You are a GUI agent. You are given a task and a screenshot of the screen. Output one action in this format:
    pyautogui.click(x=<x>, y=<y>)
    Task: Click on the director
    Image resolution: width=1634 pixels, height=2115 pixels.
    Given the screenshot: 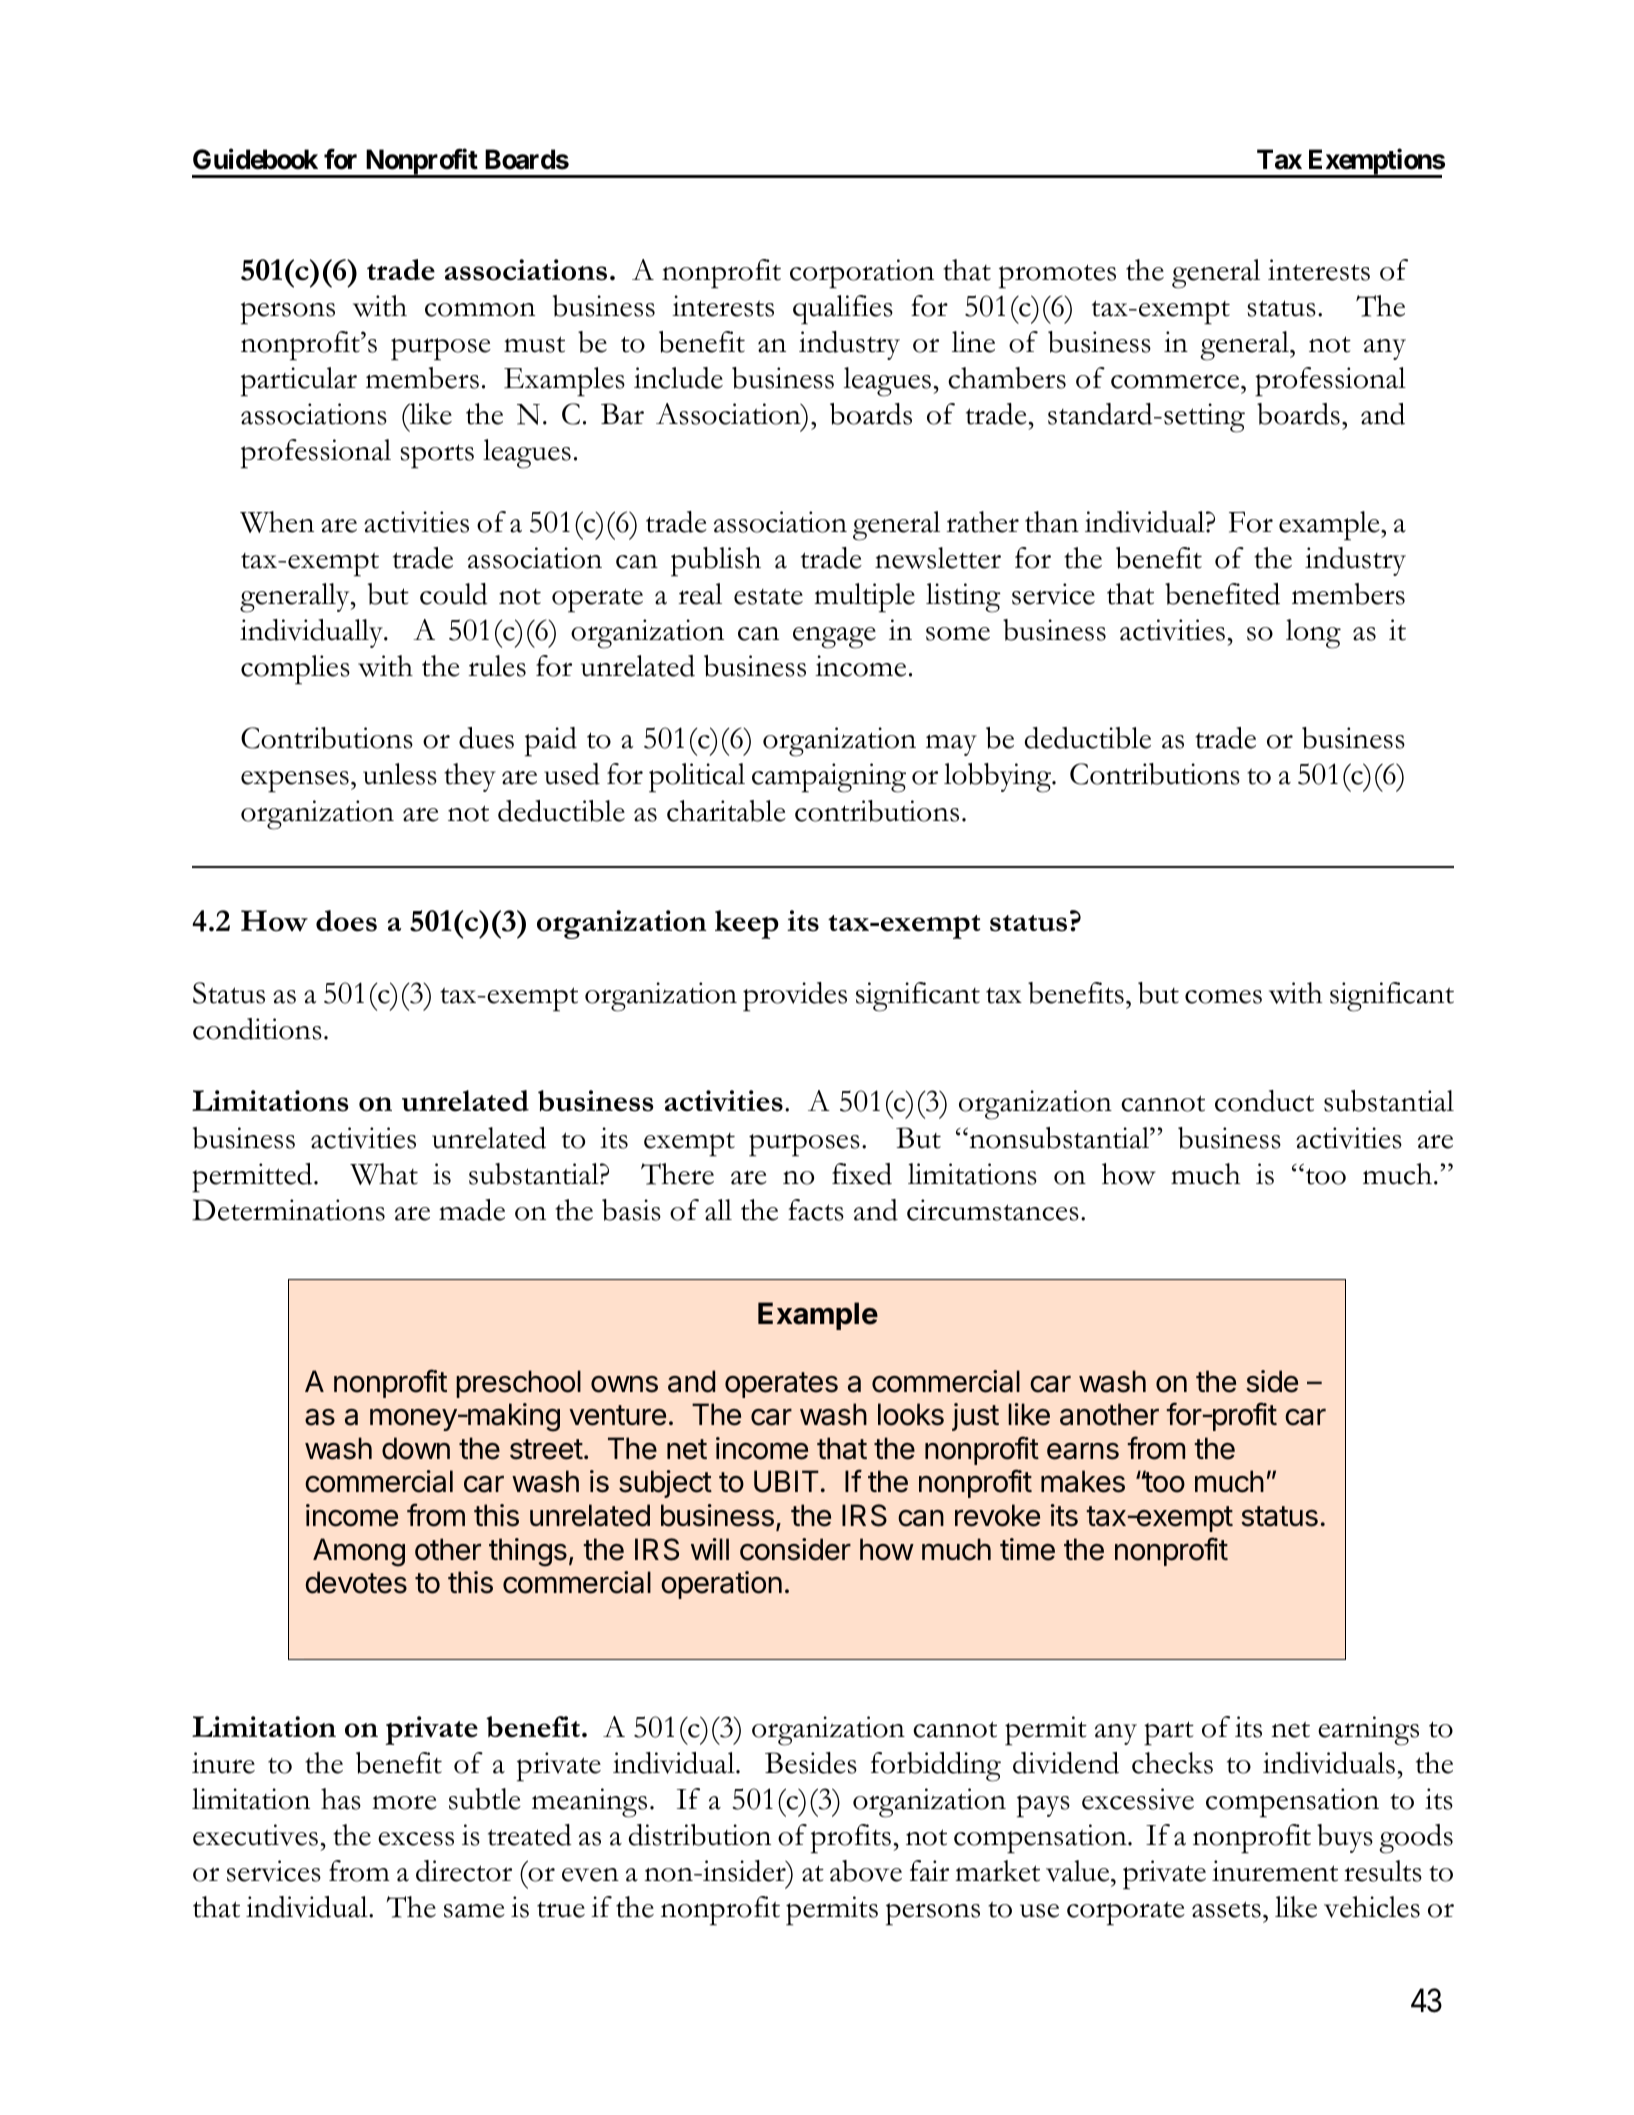 What is the action you would take?
    pyautogui.click(x=464, y=1871)
